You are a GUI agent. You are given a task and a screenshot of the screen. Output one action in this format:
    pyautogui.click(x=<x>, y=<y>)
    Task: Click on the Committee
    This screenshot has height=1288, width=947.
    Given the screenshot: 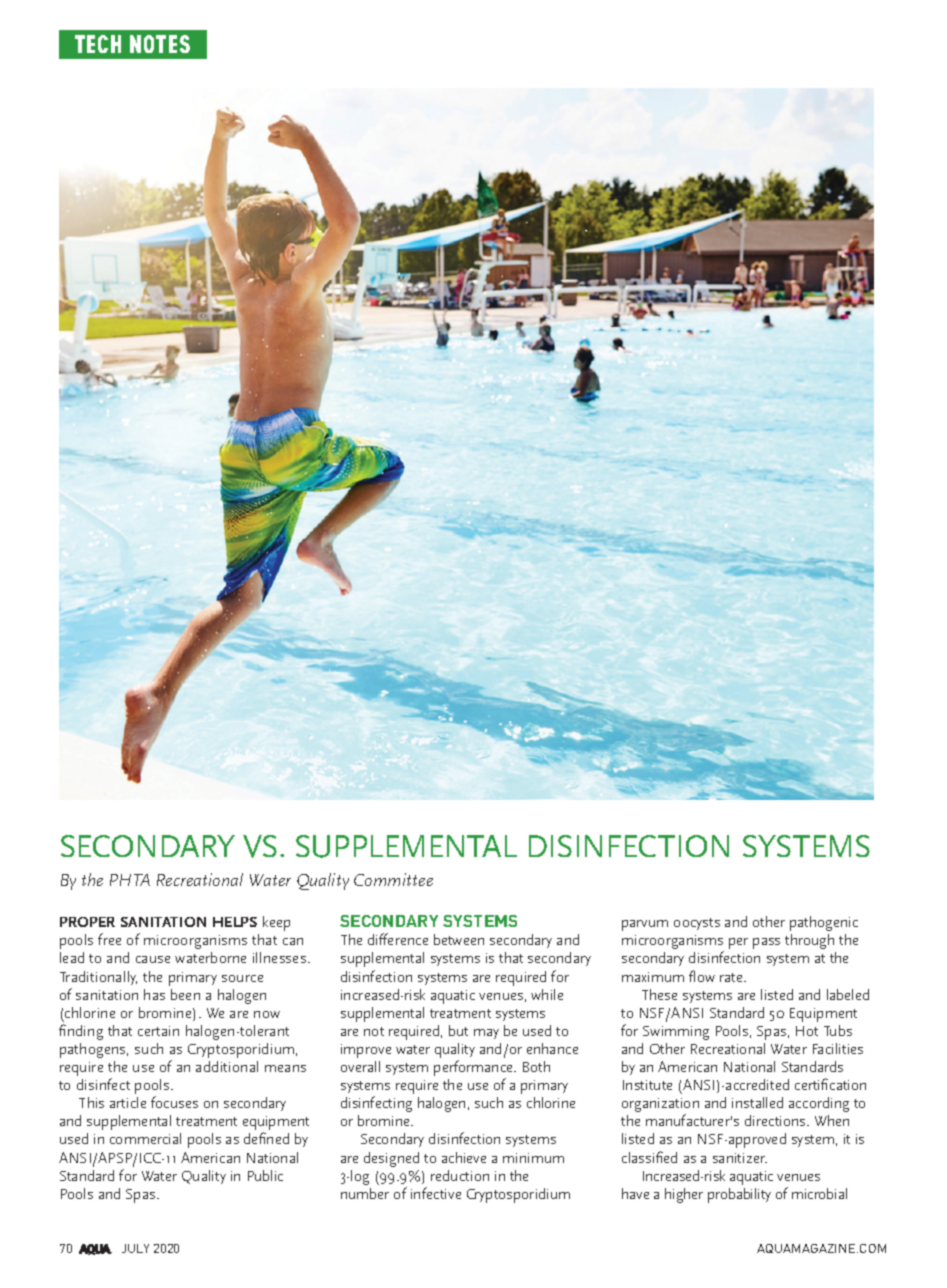 What is the action you would take?
    pyautogui.click(x=393, y=879)
